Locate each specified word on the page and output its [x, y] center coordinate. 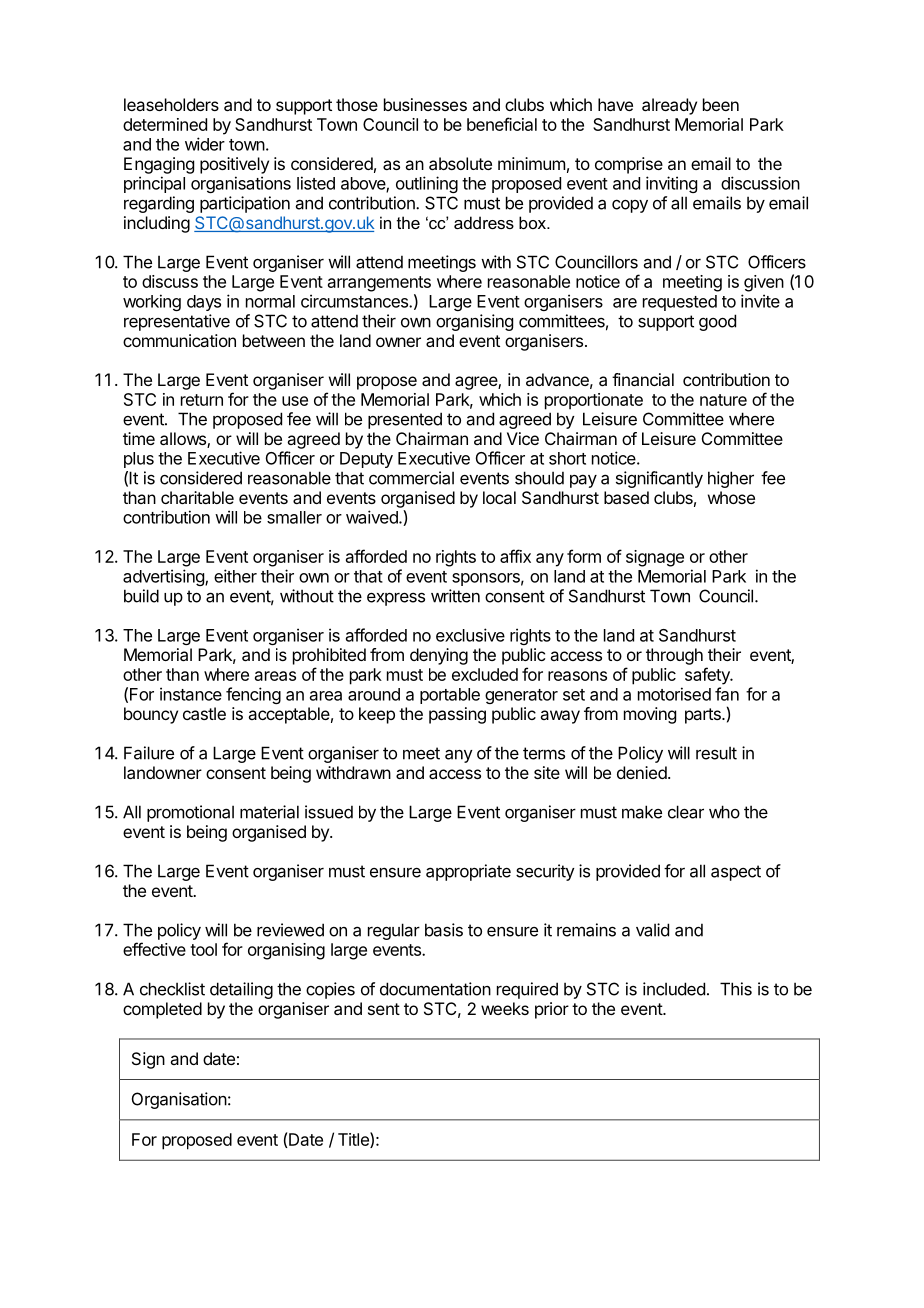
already [669, 106]
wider [205, 144]
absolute [460, 163]
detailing [241, 990]
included [674, 989]
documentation [435, 989]
